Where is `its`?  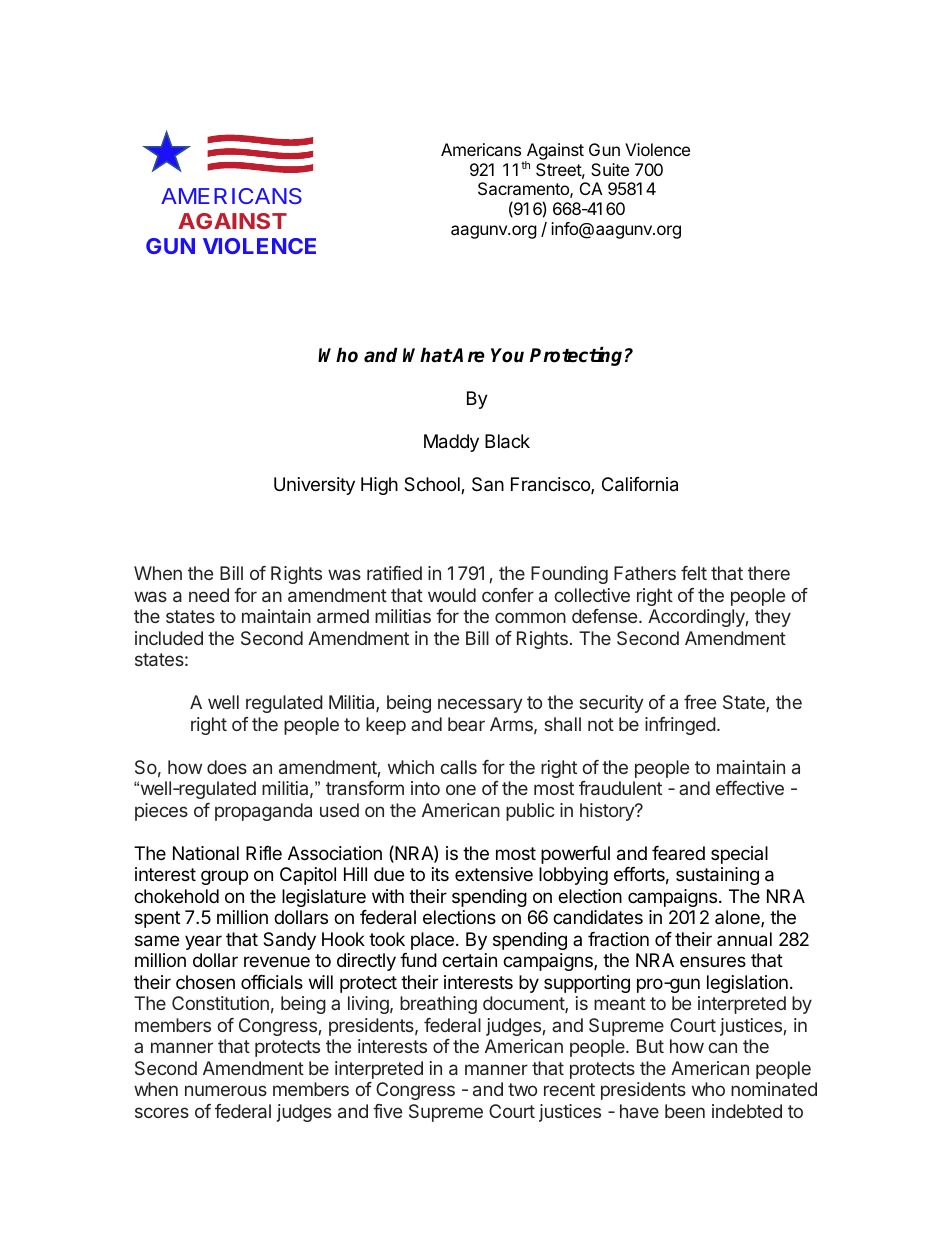
its is located at coordinates (440, 874).
